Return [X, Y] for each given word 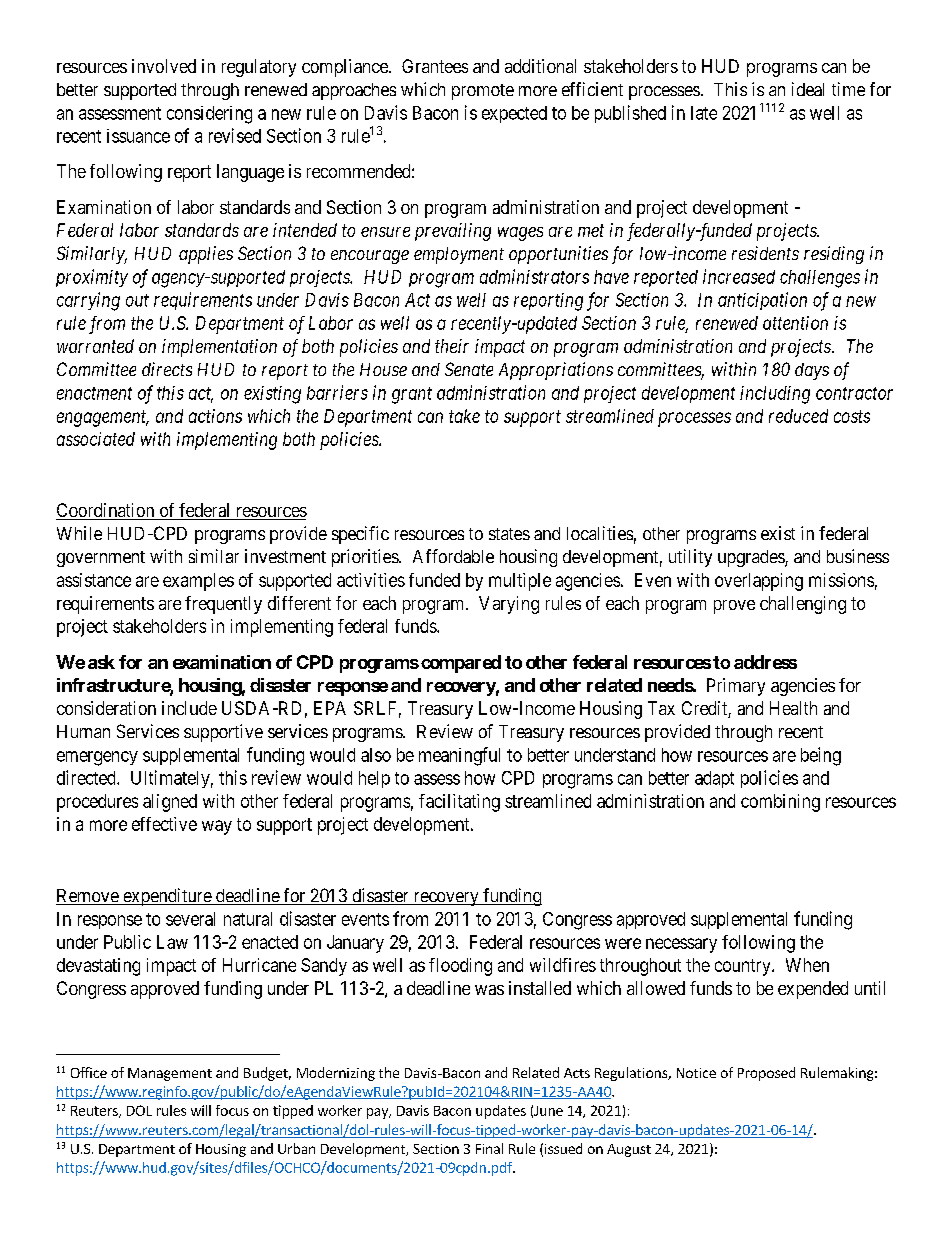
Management [170, 1074]
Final [489, 1148]
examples [198, 582]
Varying [509, 605]
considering [209, 115]
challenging [803, 605]
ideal [808, 89]
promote [483, 92]
